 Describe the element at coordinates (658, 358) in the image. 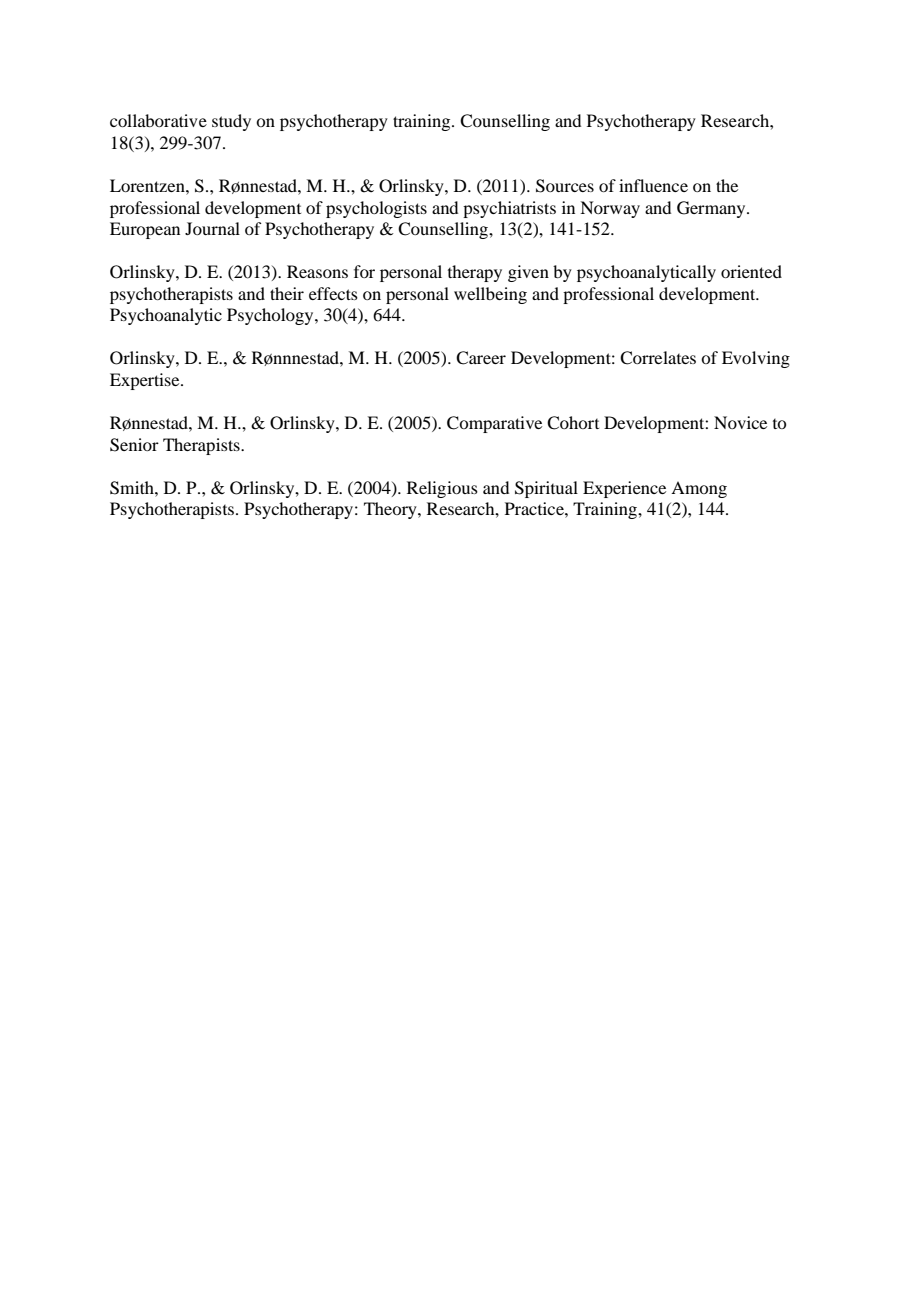

I see `Correlates` at that location.
